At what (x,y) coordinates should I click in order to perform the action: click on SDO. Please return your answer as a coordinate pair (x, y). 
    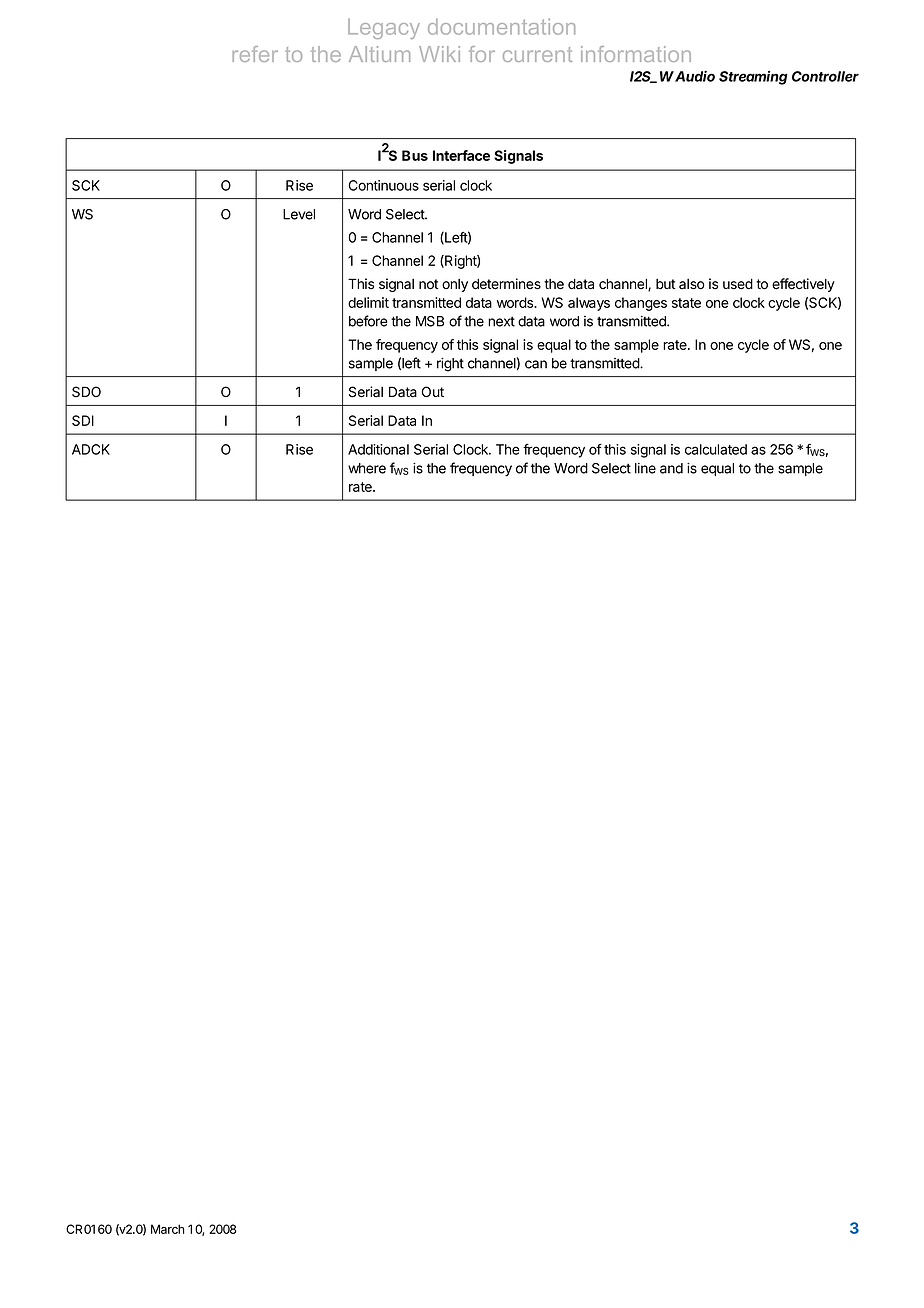
    Looking at the image, I should click on (86, 392).
